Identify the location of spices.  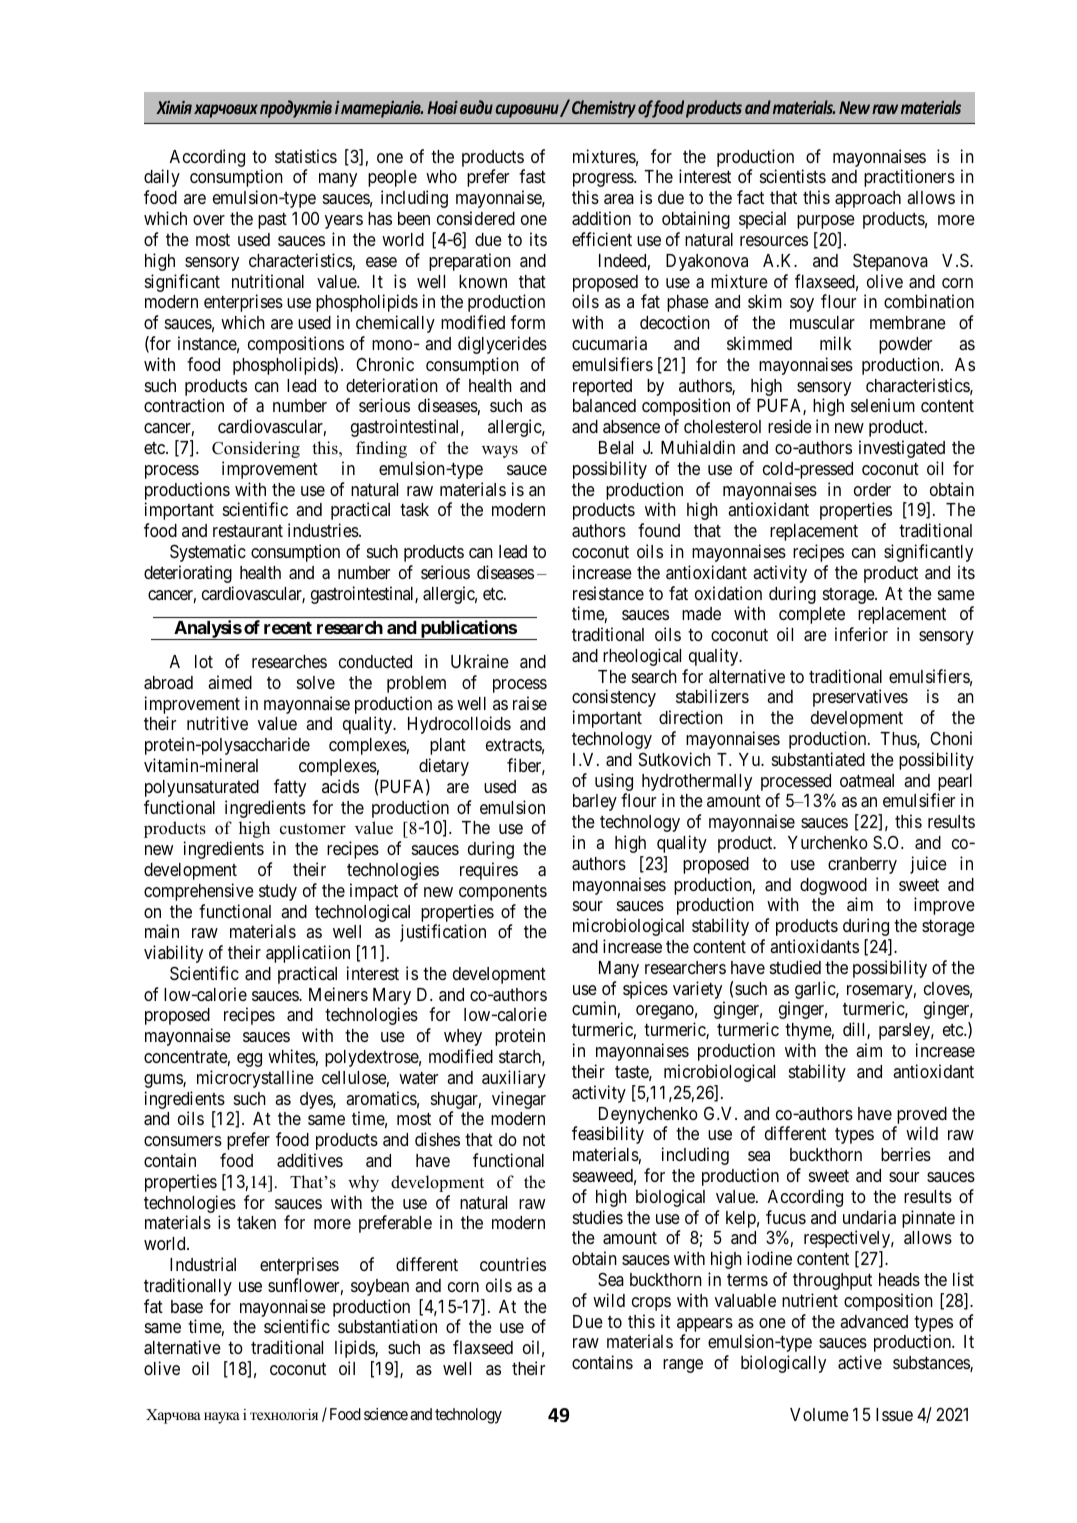
(645, 990).
